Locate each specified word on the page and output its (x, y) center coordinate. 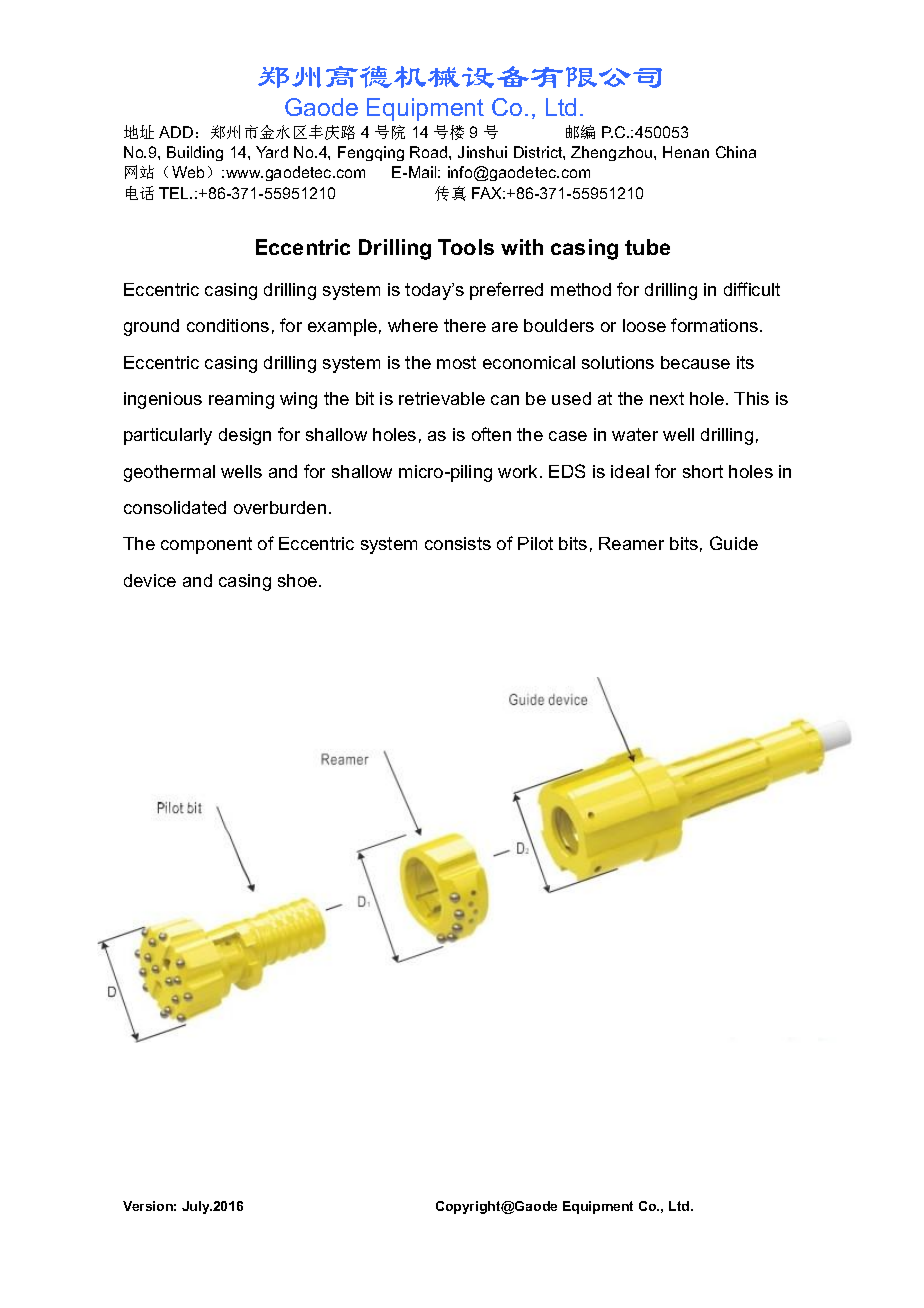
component (206, 545)
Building (195, 153)
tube (647, 247)
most (456, 362)
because (695, 362)
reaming (241, 400)
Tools (466, 247)
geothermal (169, 473)
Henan (686, 152)
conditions (228, 325)
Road (430, 152)
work (519, 471)
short (703, 471)
